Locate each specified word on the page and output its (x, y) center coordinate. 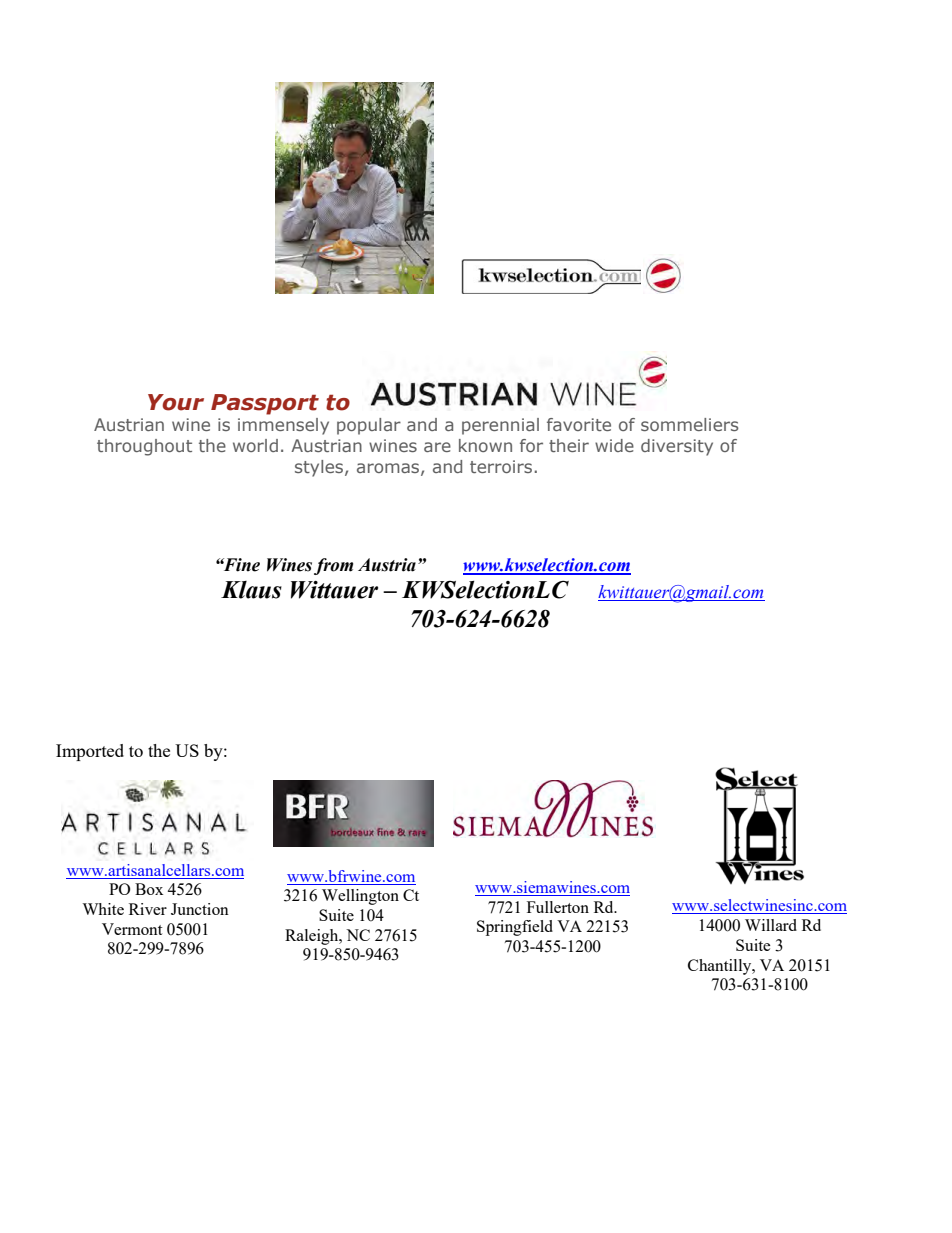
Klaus (251, 590)
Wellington (360, 897)
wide (614, 445)
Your (176, 402)
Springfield (515, 928)
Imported (90, 752)
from (333, 566)
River (148, 909)
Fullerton (558, 907)
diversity (677, 447)
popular (369, 426)
